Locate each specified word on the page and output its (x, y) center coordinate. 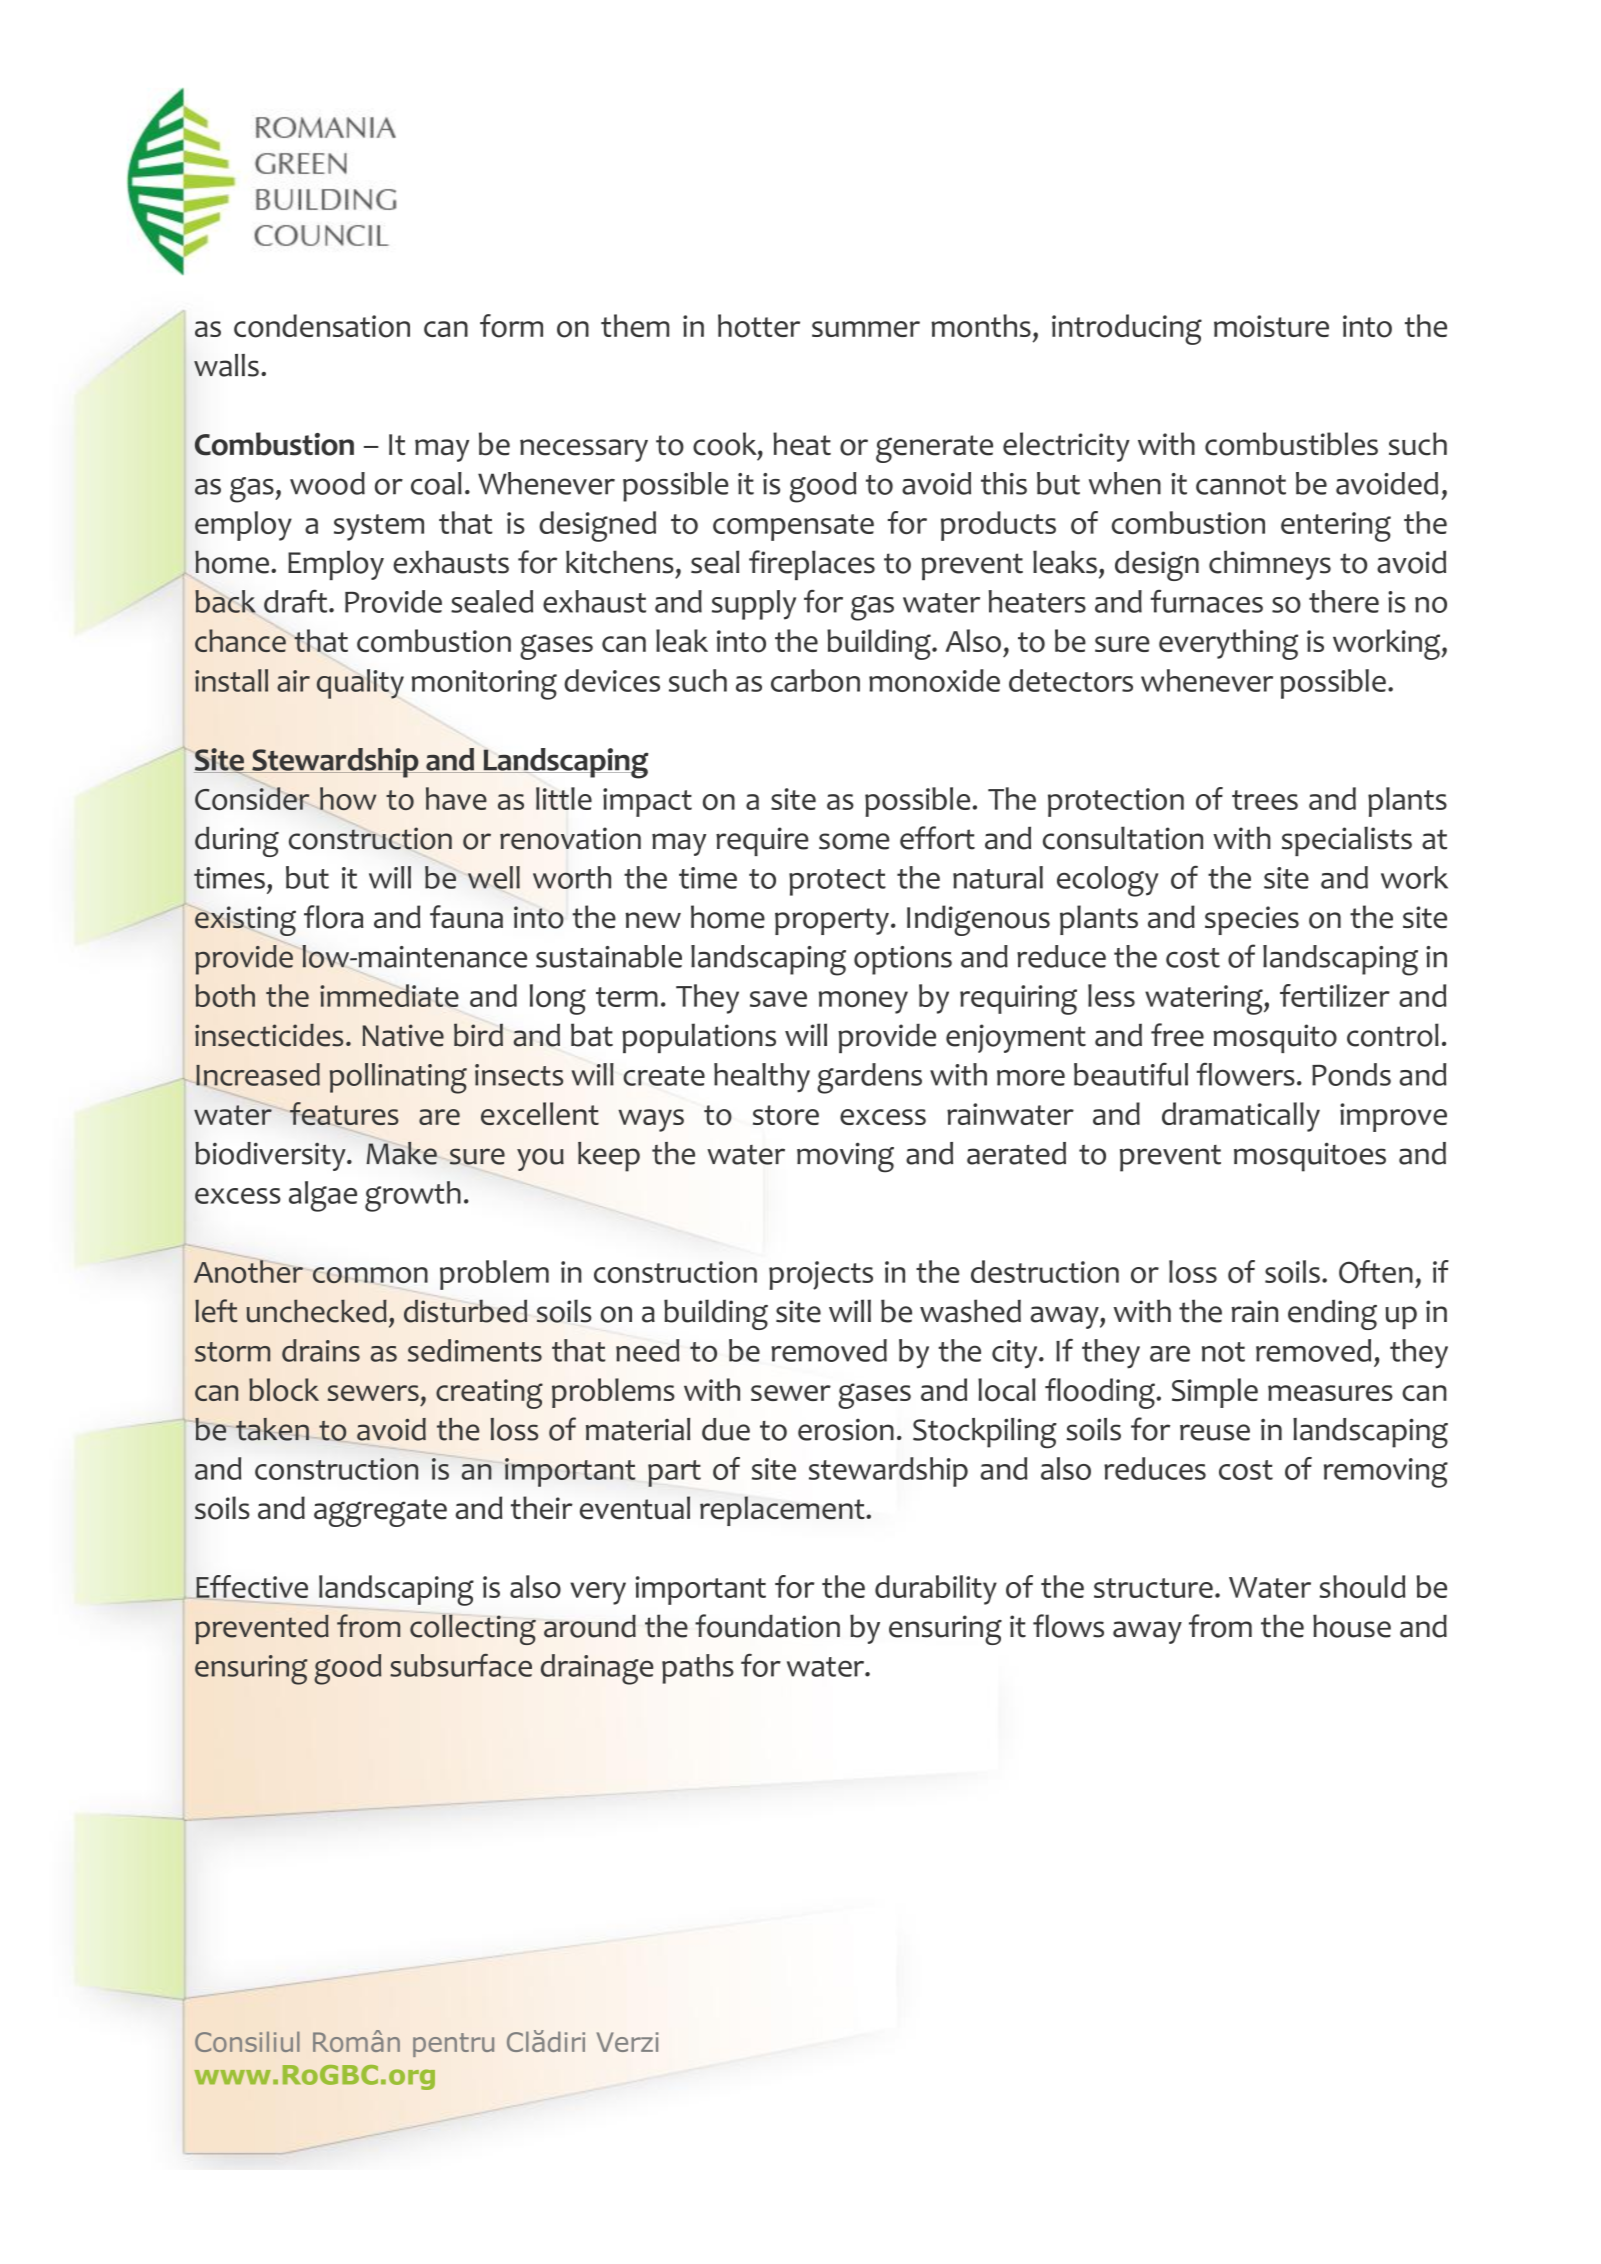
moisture (1271, 326)
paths (698, 1669)
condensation (322, 326)
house (1352, 1626)
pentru (453, 2045)
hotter (759, 326)
